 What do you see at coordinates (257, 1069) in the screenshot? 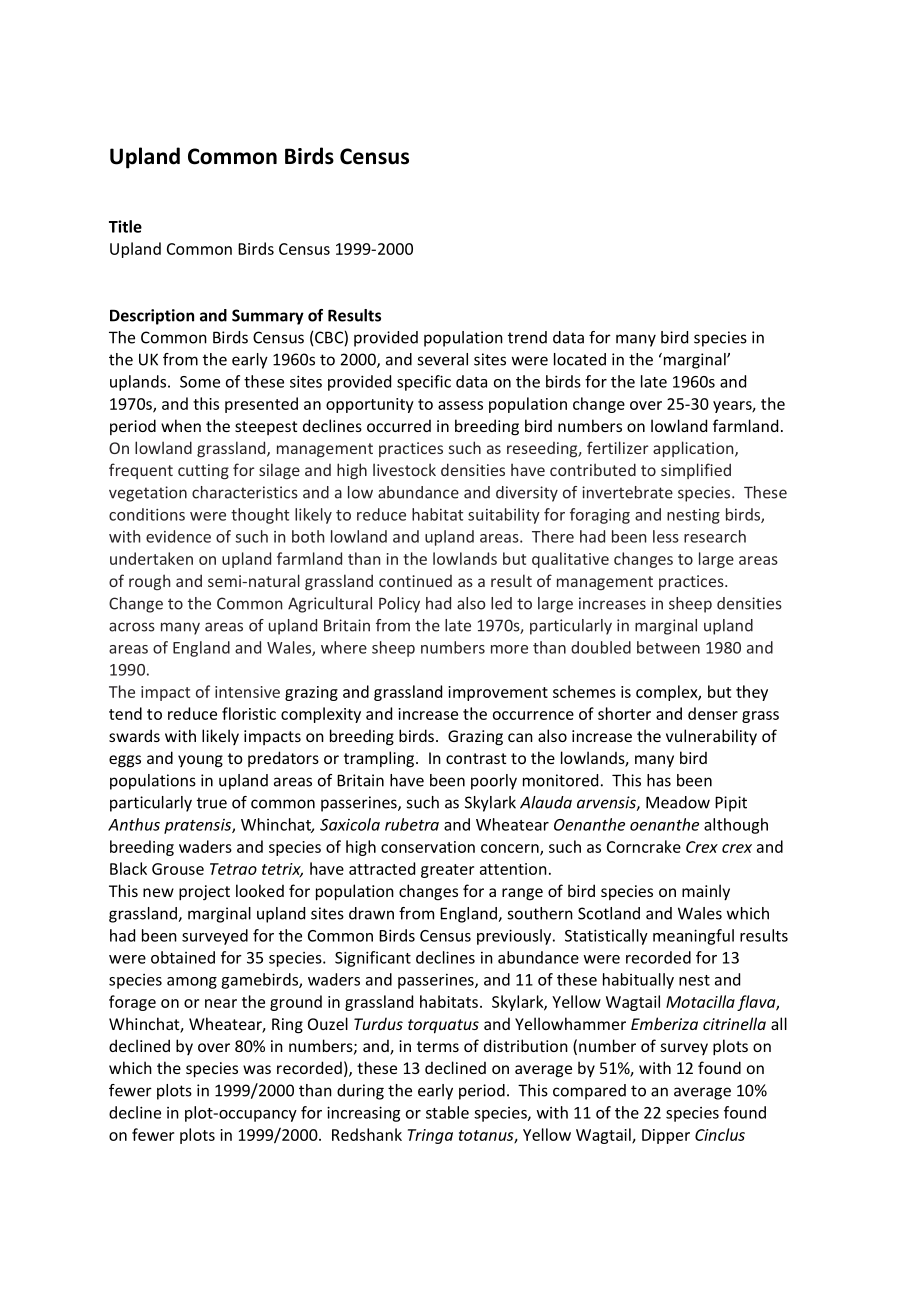
I see `was` at bounding box center [257, 1069].
